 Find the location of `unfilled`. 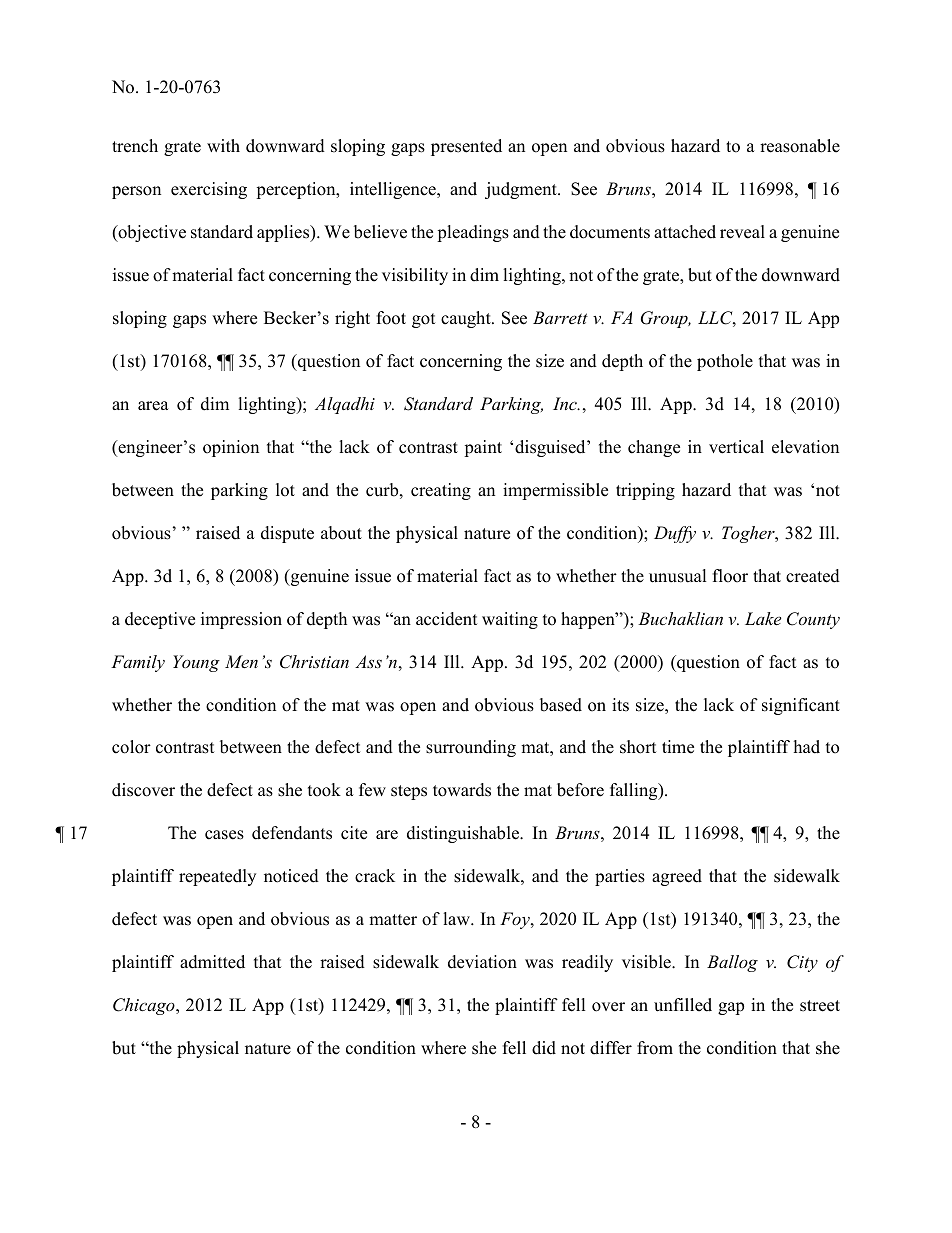

unfilled is located at coordinates (683, 1005).
